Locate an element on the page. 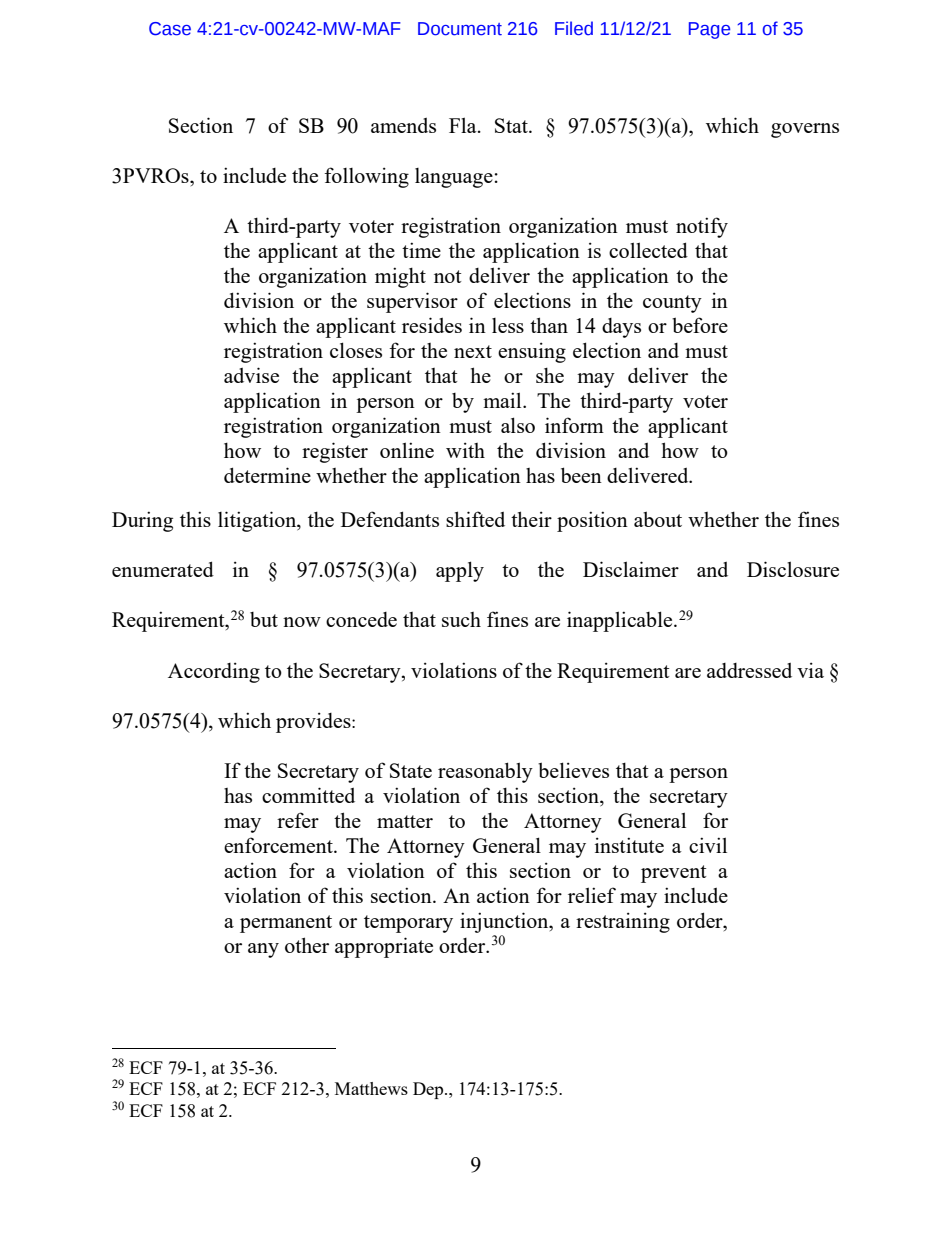 This page has height=1233, width=952. Document is located at coordinates (460, 29).
